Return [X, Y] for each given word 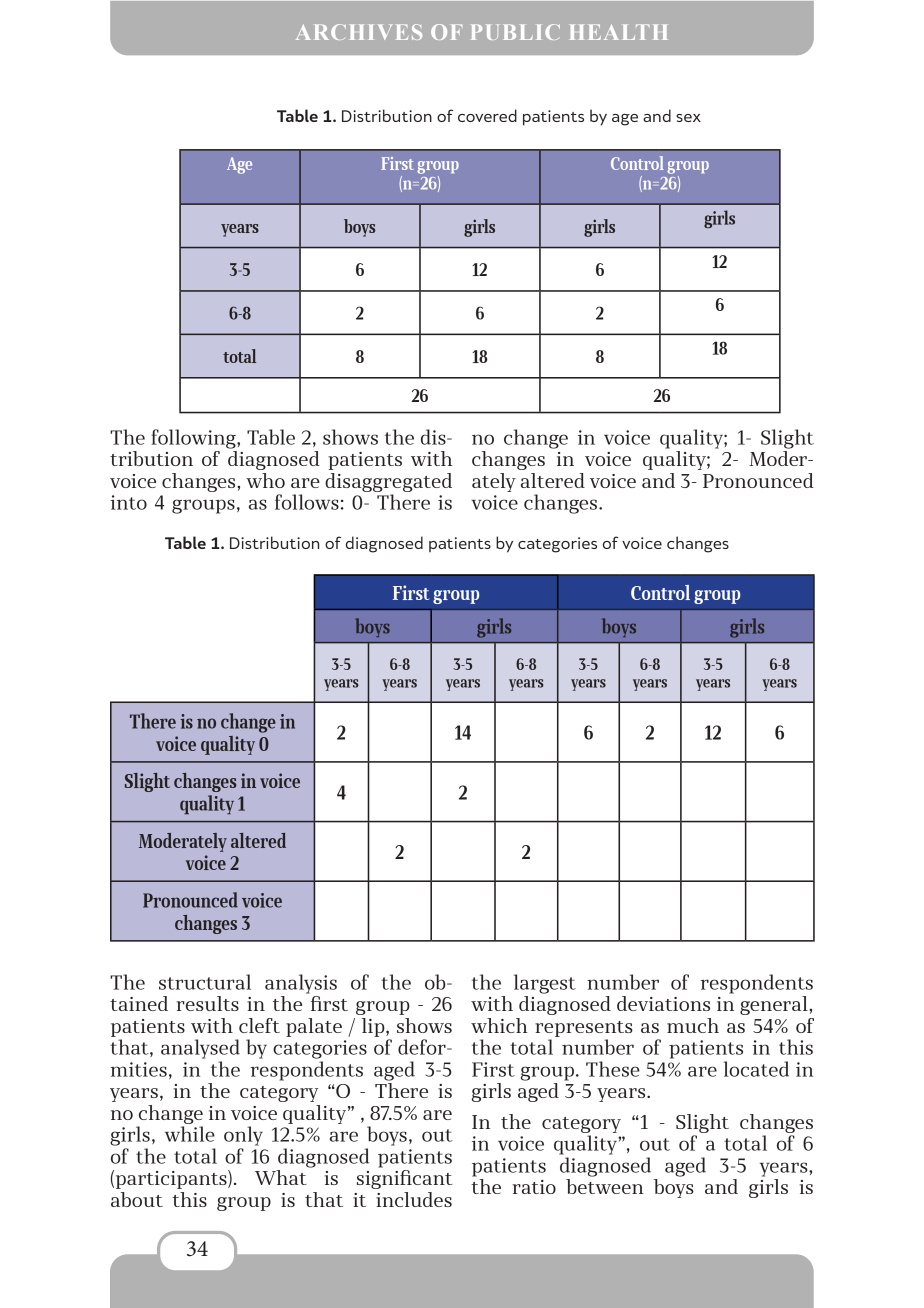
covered [487, 115]
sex [688, 118]
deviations [663, 1003]
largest [545, 984]
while [190, 1134]
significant [404, 1179]
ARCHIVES [359, 32]
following [194, 439]
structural [205, 982]
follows [307, 502]
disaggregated [388, 482]
